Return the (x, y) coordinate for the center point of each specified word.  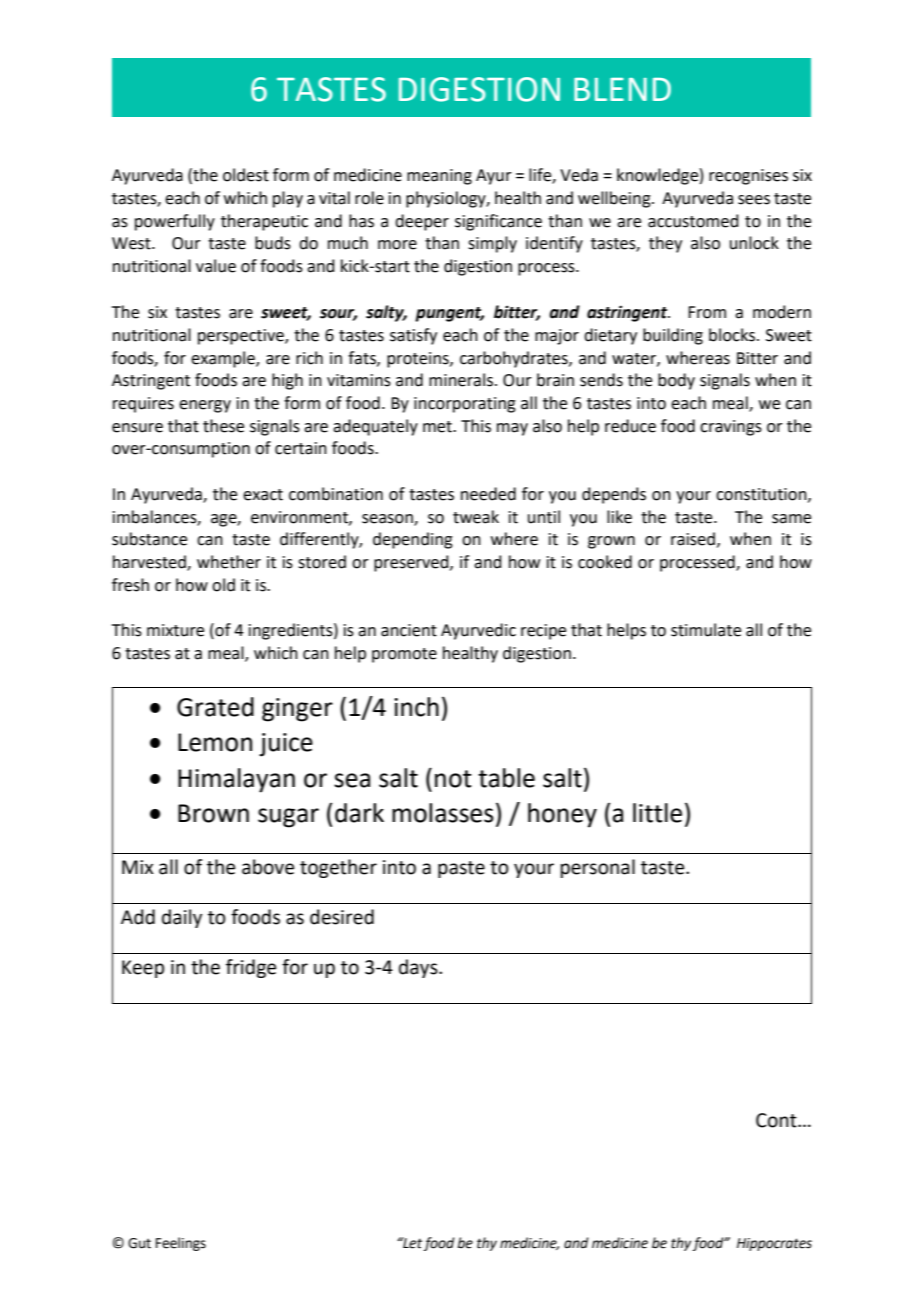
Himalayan (236, 780)
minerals (462, 380)
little (657, 813)
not (453, 779)
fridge (251, 968)
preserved (412, 563)
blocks (733, 335)
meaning (439, 177)
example (224, 359)
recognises (748, 177)
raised (693, 539)
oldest (246, 175)
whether (229, 562)
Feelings (181, 1244)
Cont (777, 1120)
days (419, 968)
